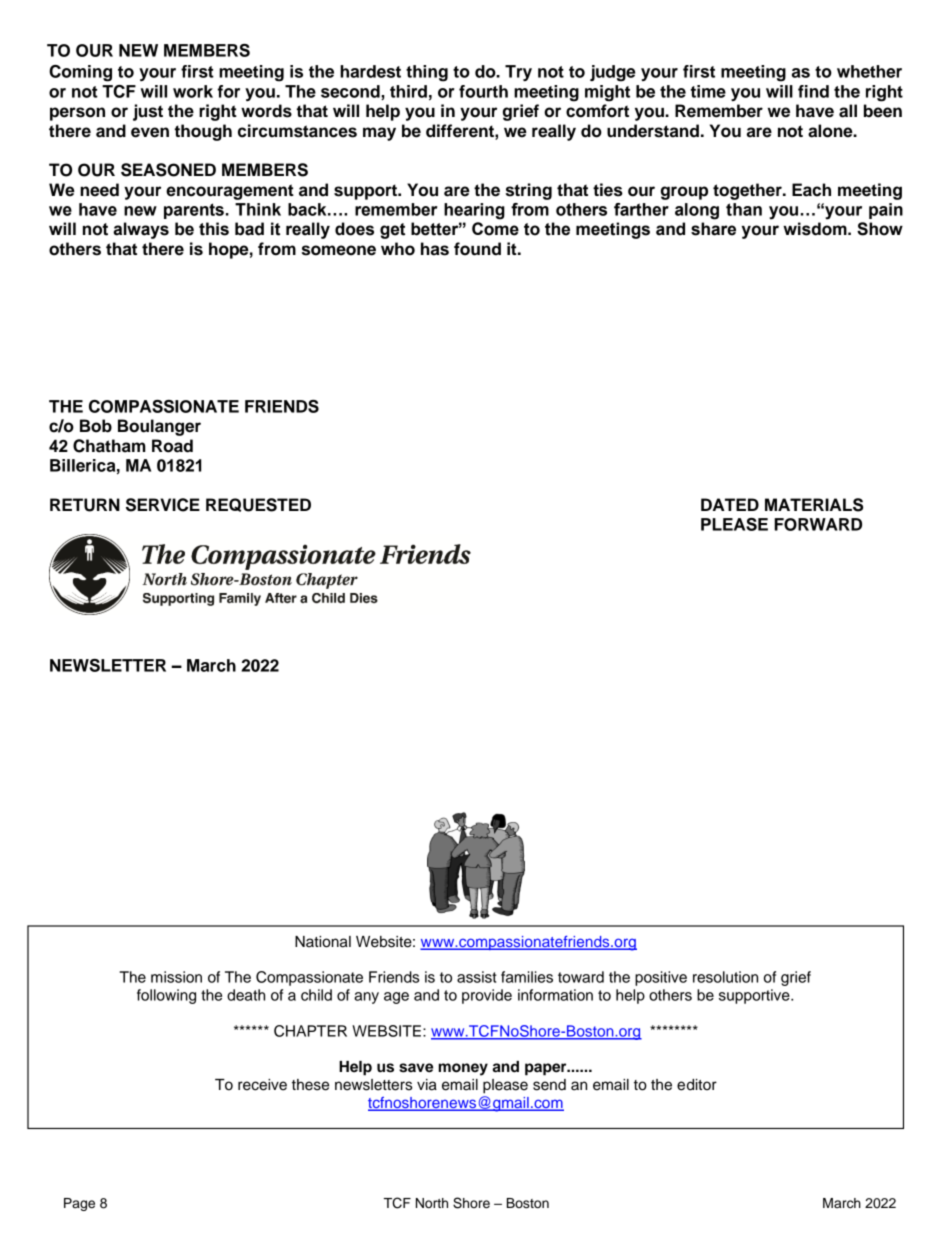  Describe the element at coordinates (432, 1203) in the screenshot. I see `North` at that location.
